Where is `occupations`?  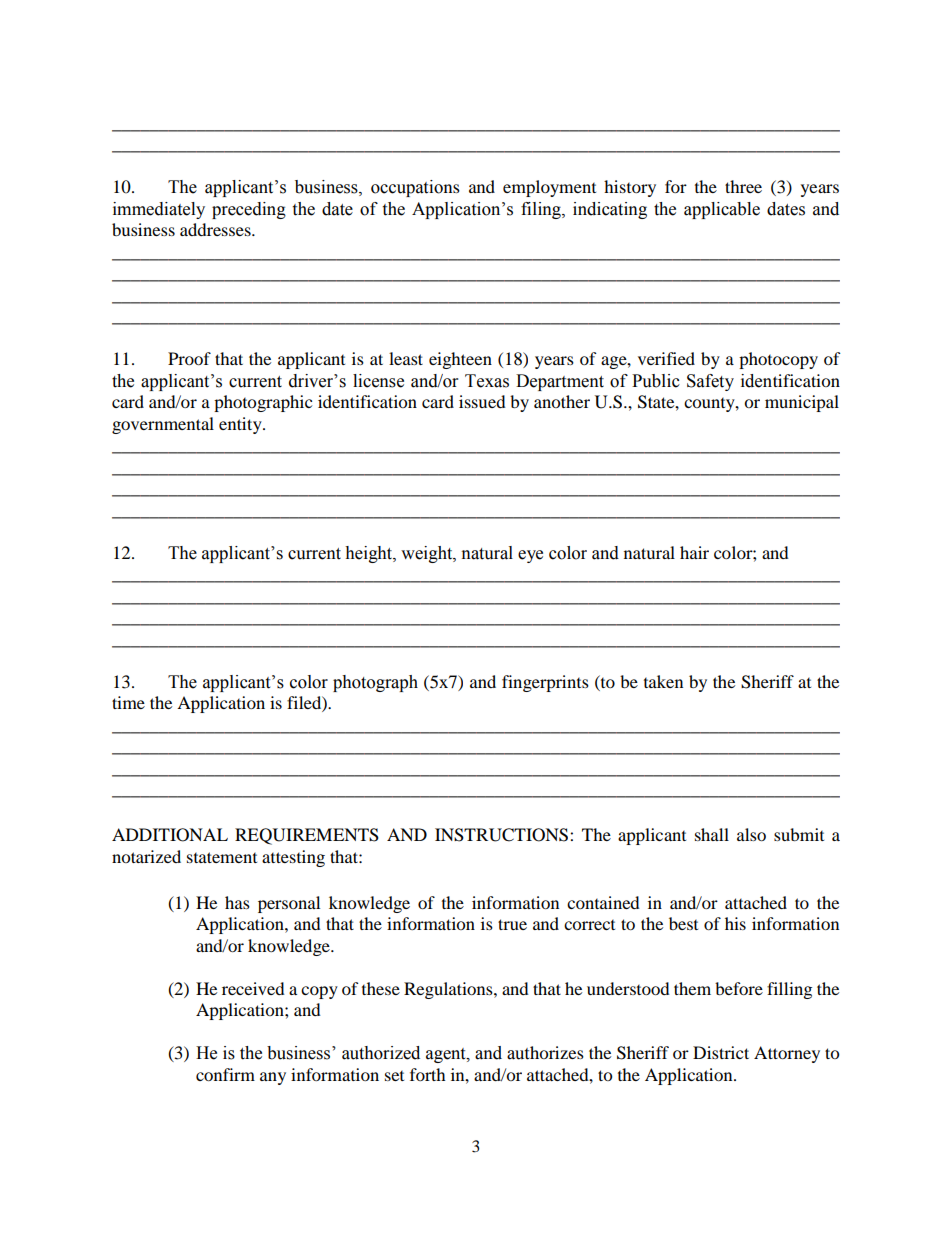 occupations is located at coordinates (415, 188).
